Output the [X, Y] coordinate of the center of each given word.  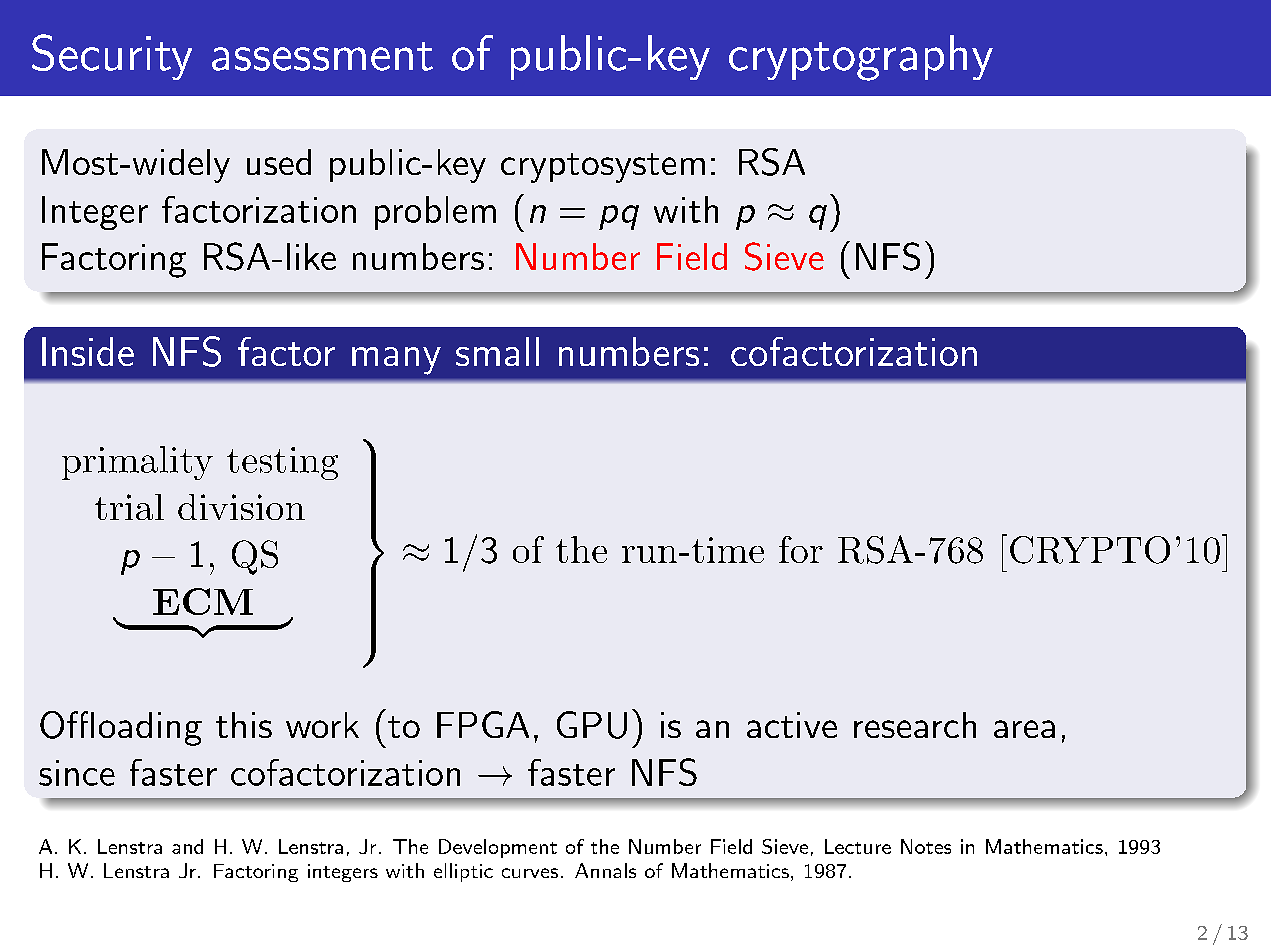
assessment [322, 56]
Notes [926, 846]
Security [112, 57]
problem [435, 213]
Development [498, 848]
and [187, 846]
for [801, 549]
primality [137, 463]
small [497, 351]
